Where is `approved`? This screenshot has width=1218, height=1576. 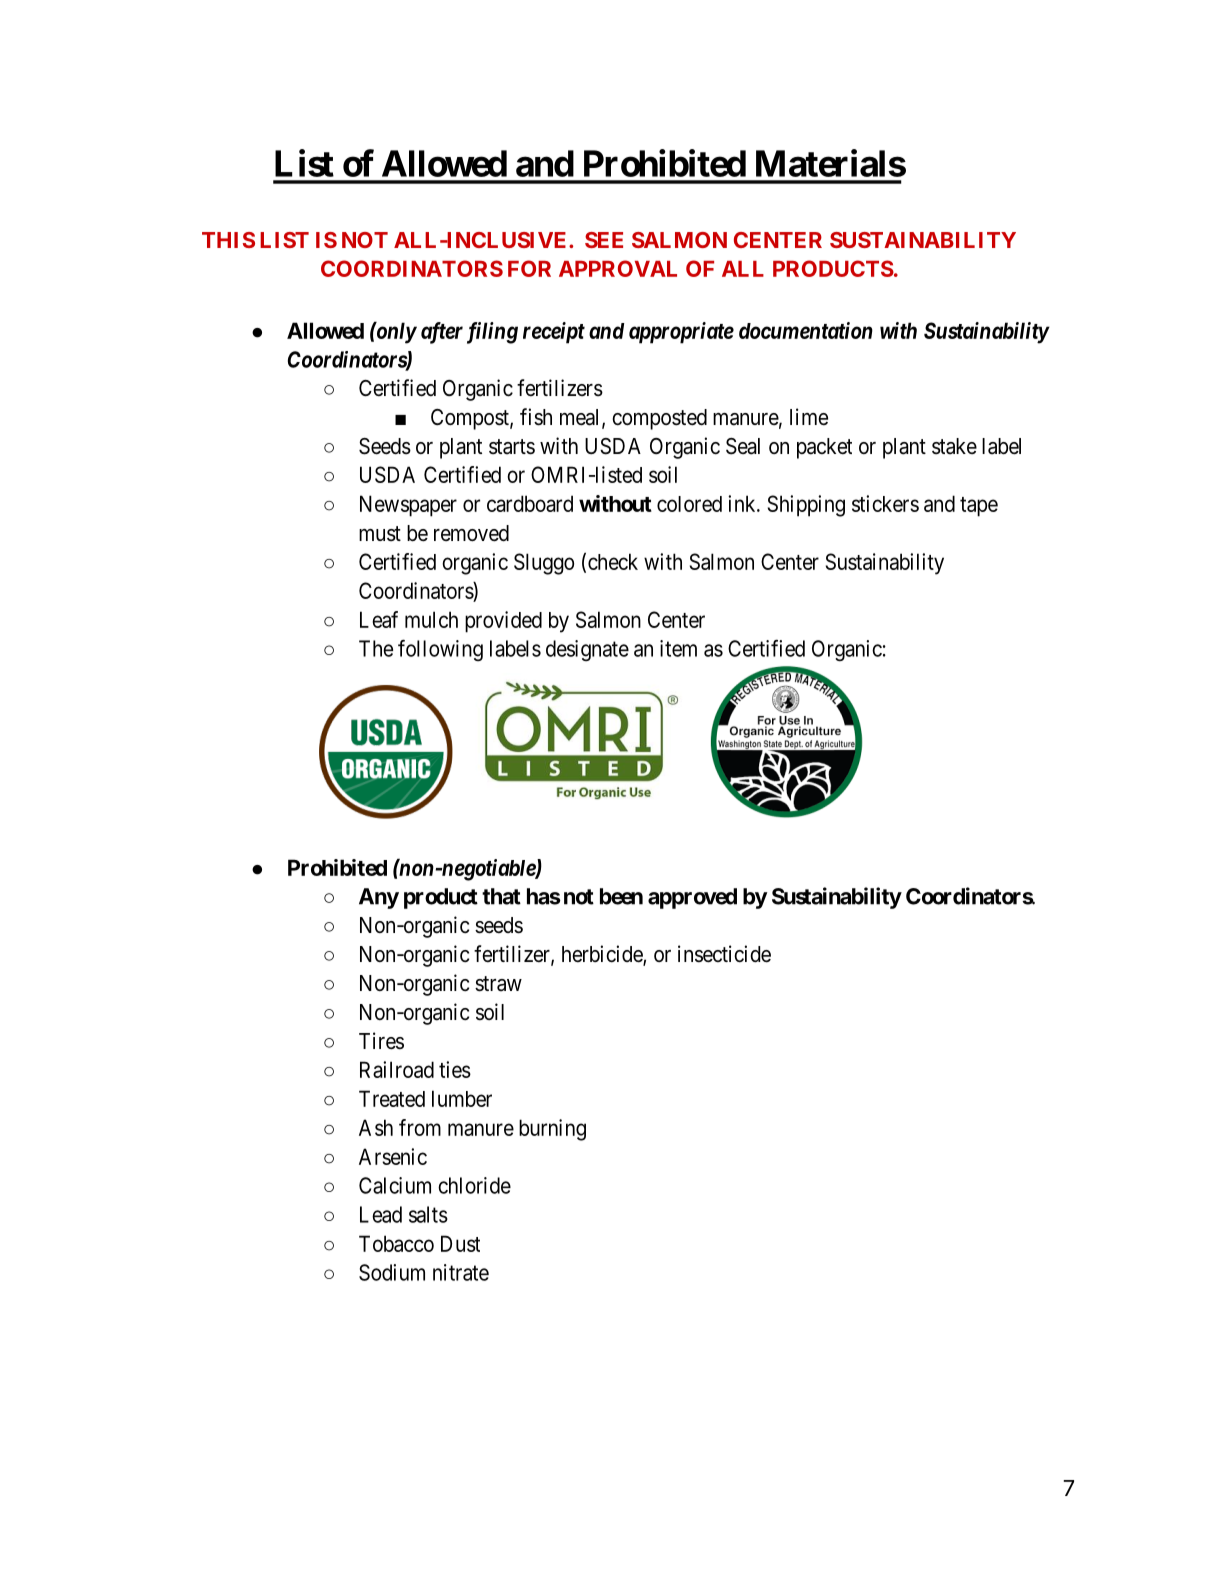 approved is located at coordinates (692, 898).
